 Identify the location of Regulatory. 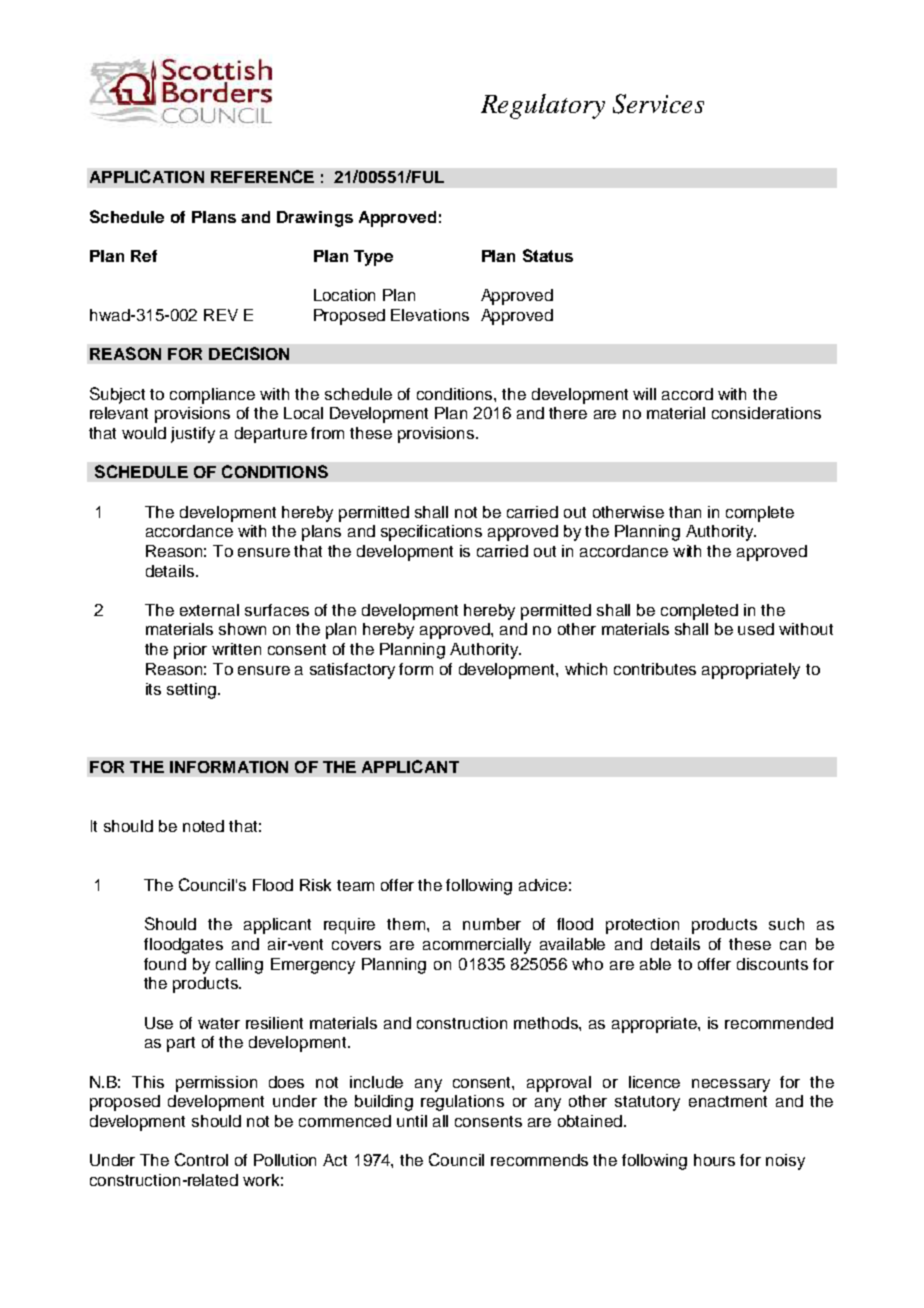
(543, 106).
